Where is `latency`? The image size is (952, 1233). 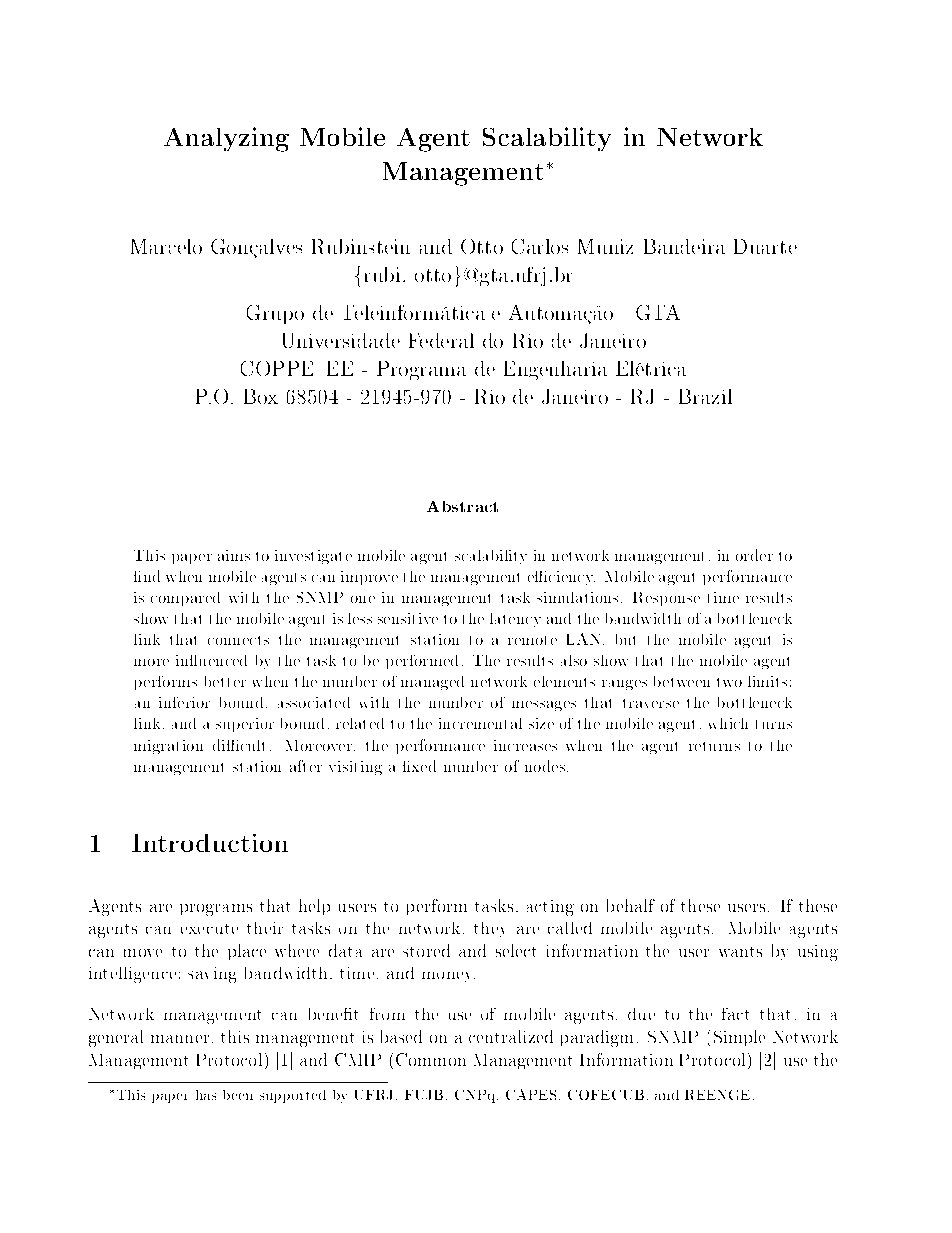 latency is located at coordinates (515, 620).
